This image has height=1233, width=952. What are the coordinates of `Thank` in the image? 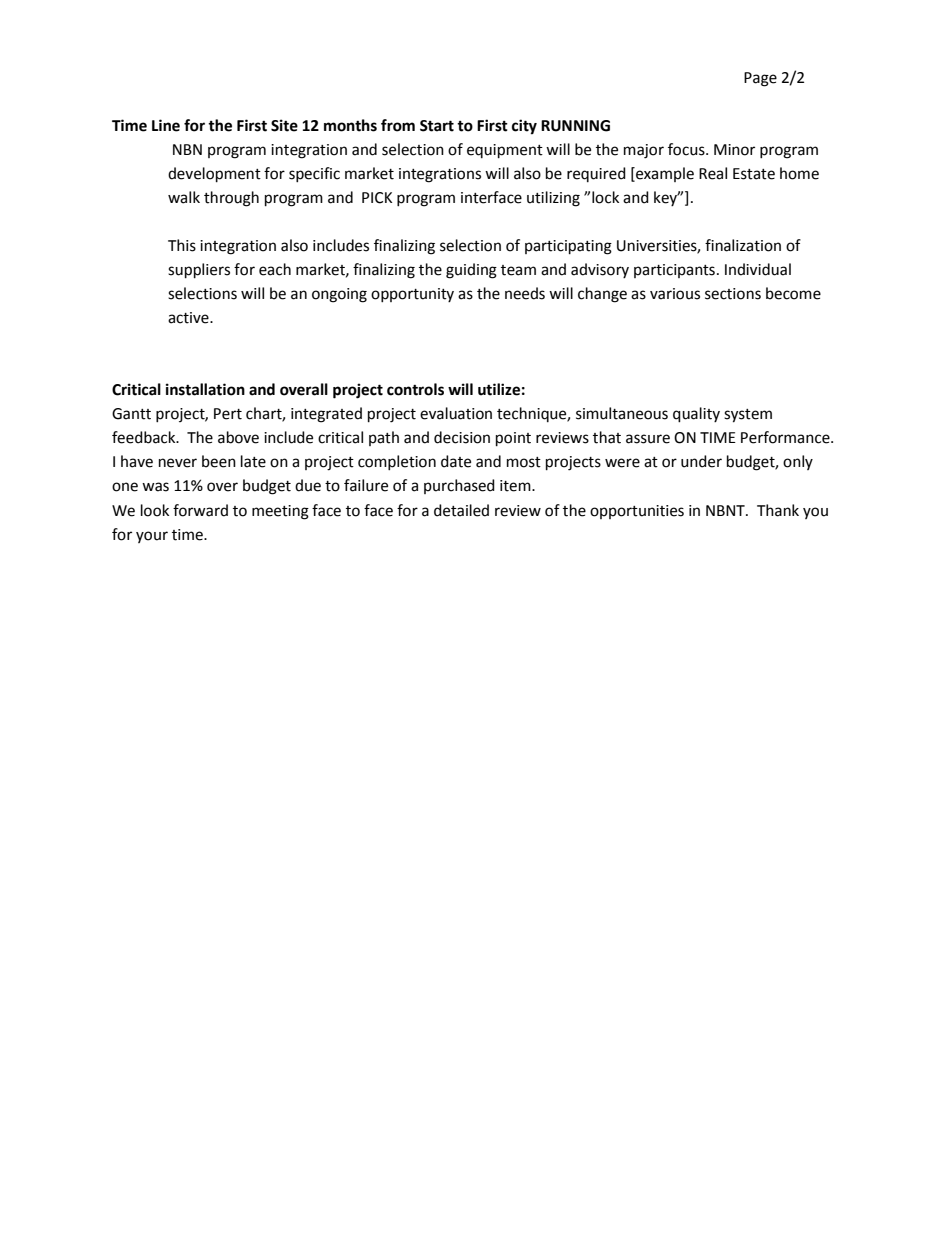 It's located at (778, 510).
